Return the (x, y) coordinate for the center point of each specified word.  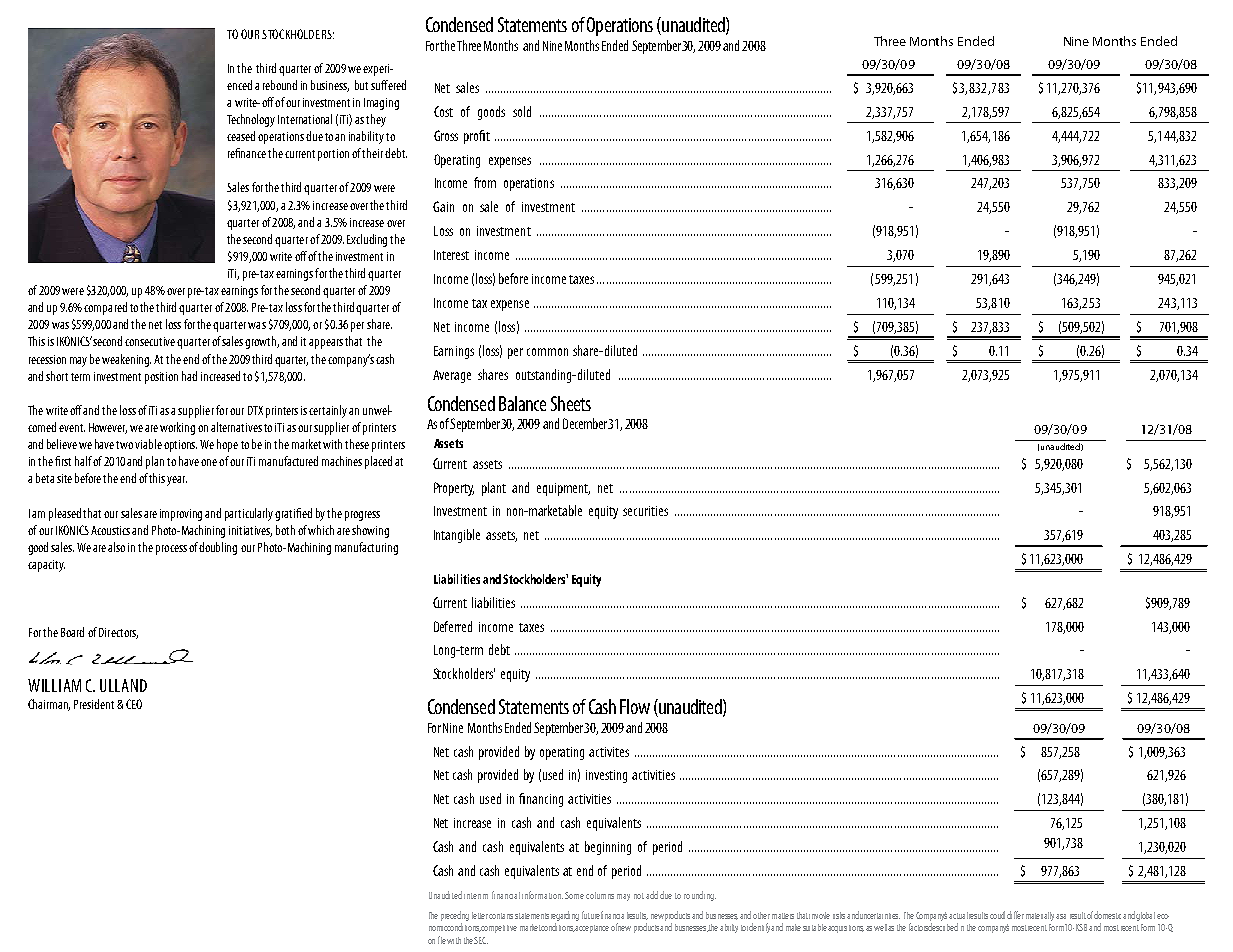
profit (477, 137)
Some (574, 895)
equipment (563, 489)
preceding (455, 917)
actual (958, 915)
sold (522, 111)
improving (181, 515)
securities (645, 511)
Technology (251, 120)
